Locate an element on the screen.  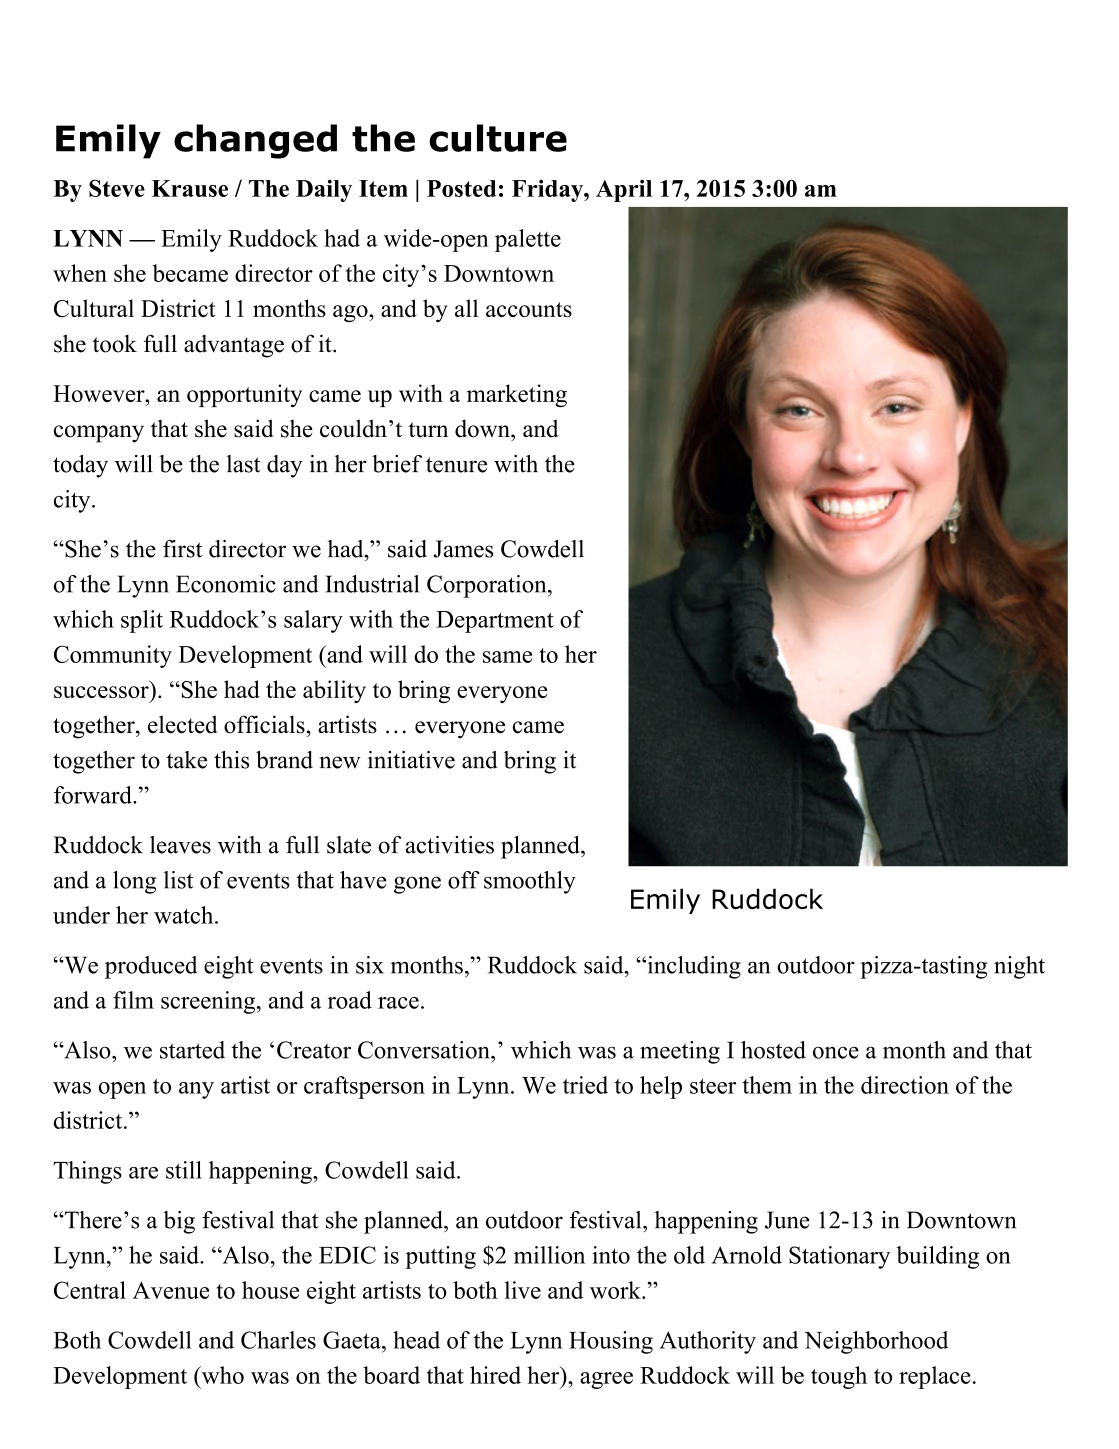
initiative is located at coordinates (411, 760).
